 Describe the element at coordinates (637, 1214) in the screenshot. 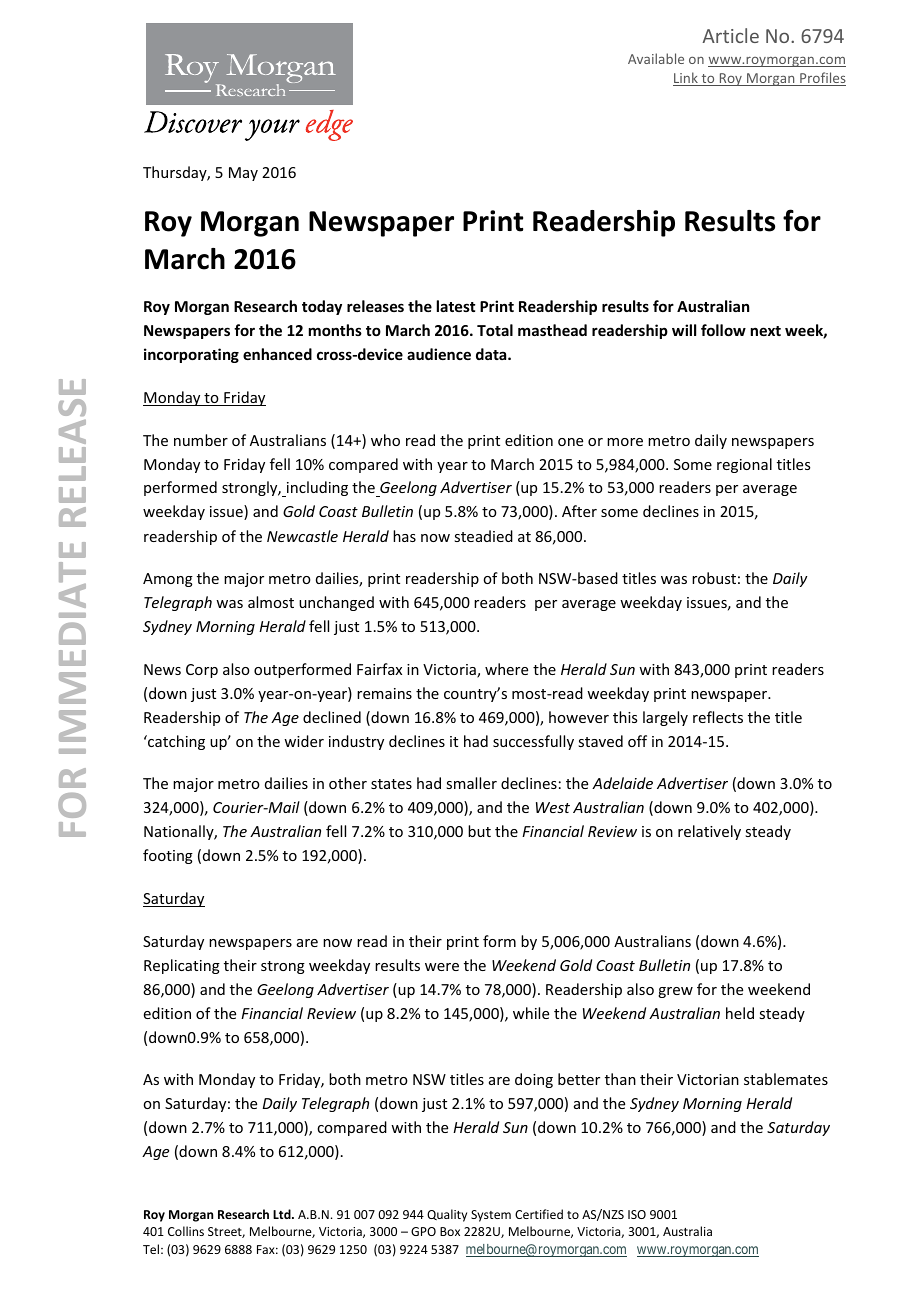

I see `ISO` at that location.
